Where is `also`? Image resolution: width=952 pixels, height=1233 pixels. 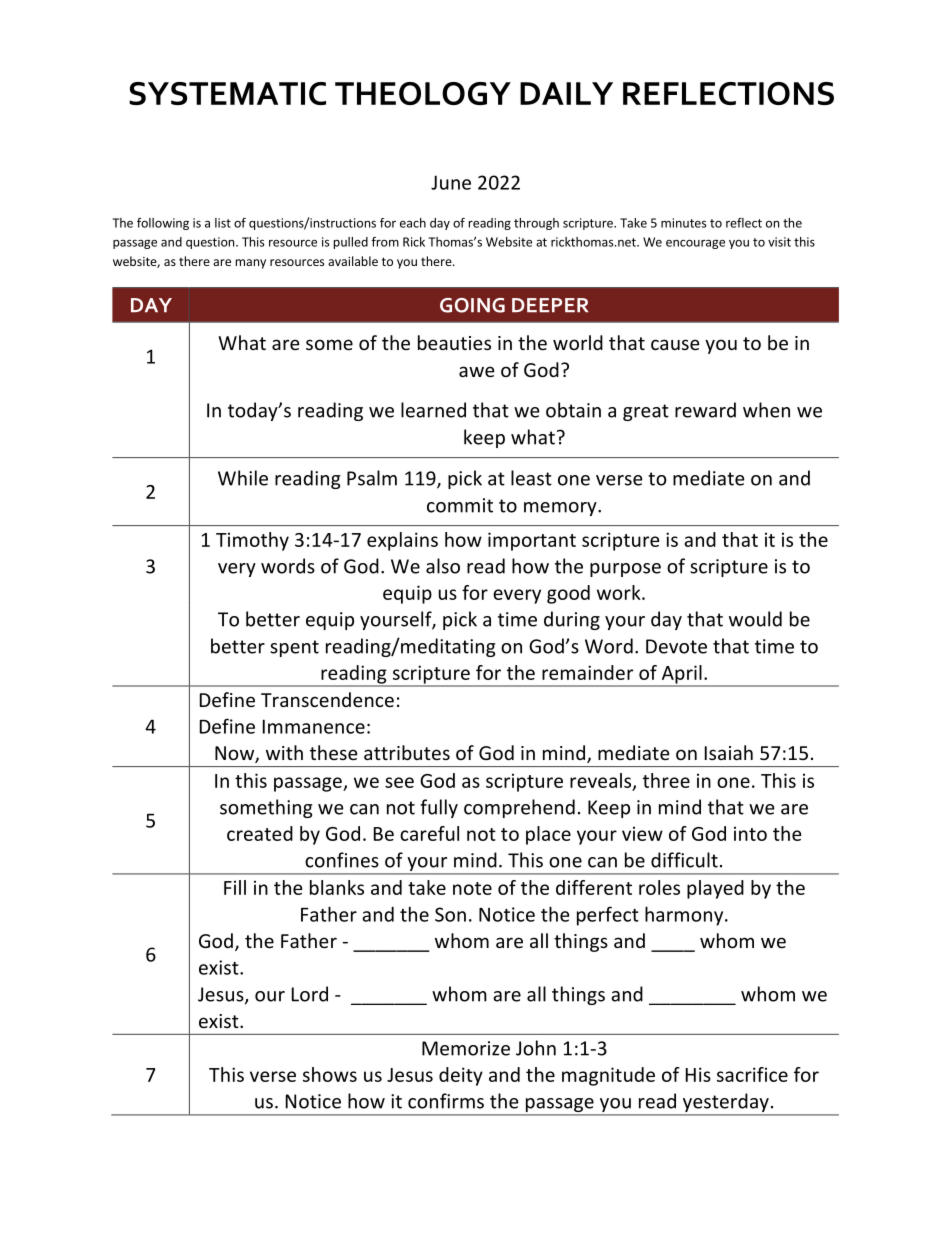
also is located at coordinates (443, 566).
